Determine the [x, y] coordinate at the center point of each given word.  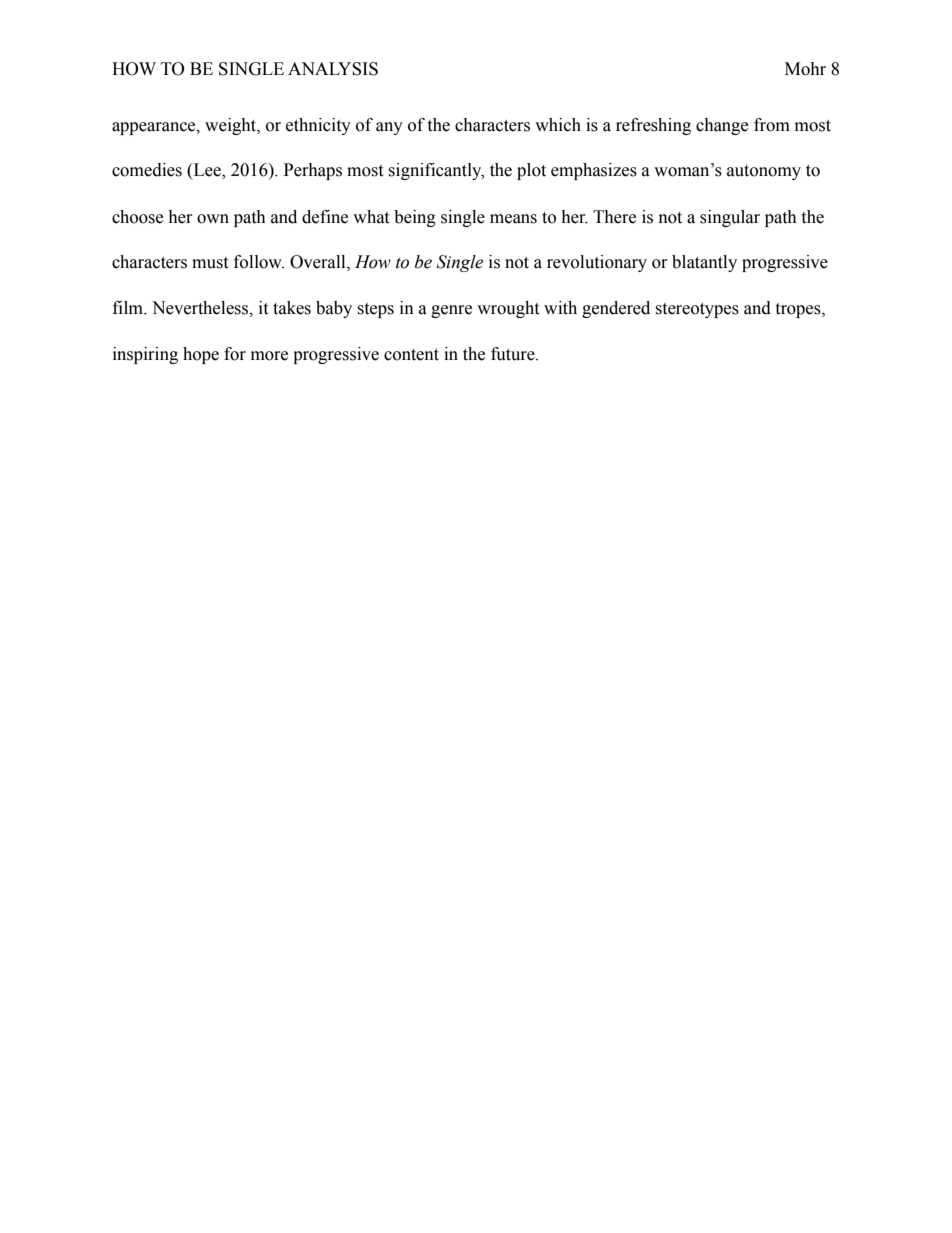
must [210, 263]
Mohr [805, 69]
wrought [508, 309]
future [514, 354]
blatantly [704, 263]
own [213, 219]
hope [201, 355]
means [513, 219]
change [722, 126]
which [558, 125]
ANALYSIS [333, 69]
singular [730, 218]
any [389, 128]
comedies [147, 170]
